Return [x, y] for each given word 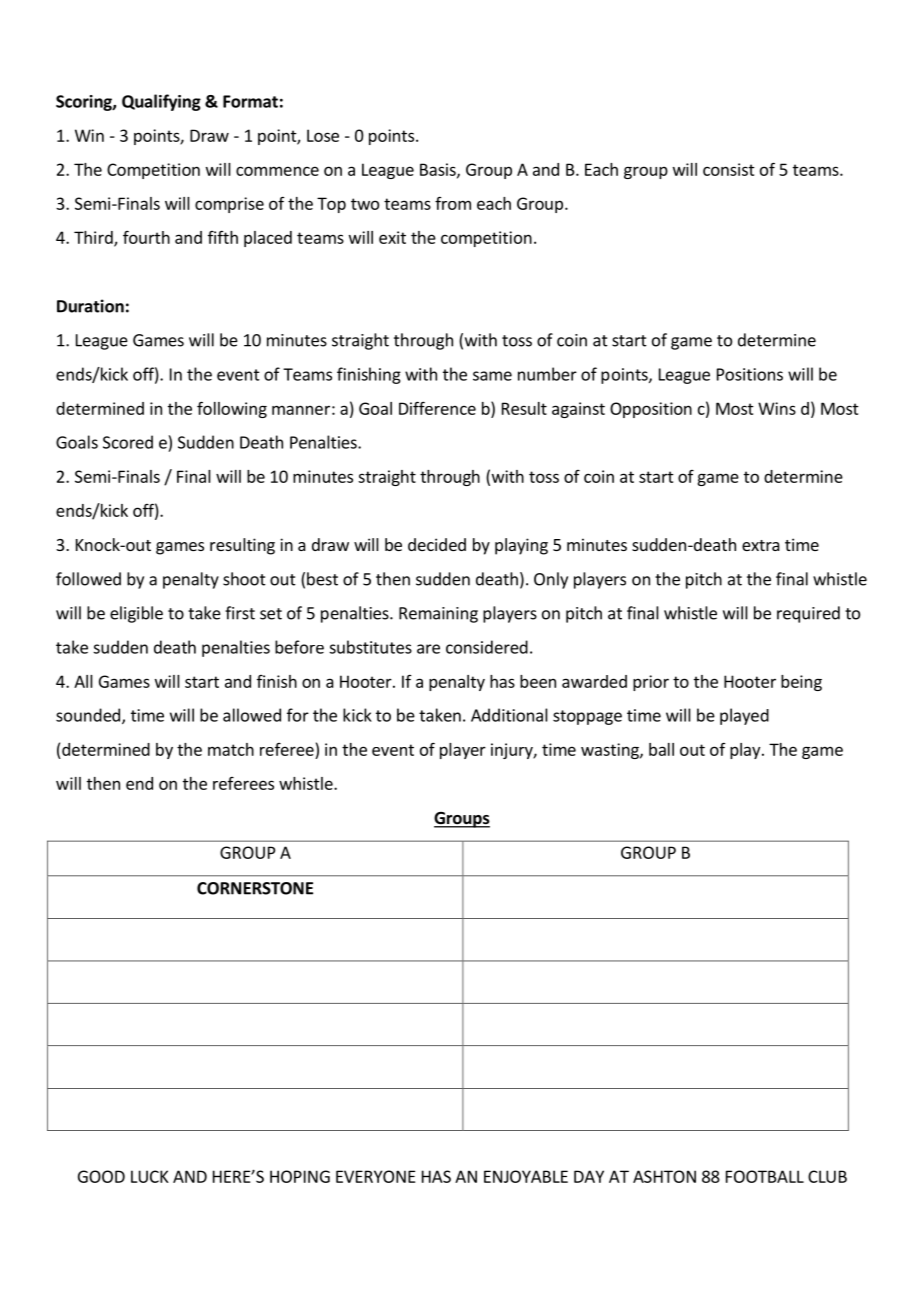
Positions [750, 374]
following [232, 409]
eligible [136, 614]
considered [487, 647]
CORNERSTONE [255, 888]
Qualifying [161, 102]
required [808, 614]
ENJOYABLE [526, 1176]
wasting [611, 751]
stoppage [587, 717]
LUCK [150, 1176]
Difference [437, 408]
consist [729, 169]
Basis [439, 170]
